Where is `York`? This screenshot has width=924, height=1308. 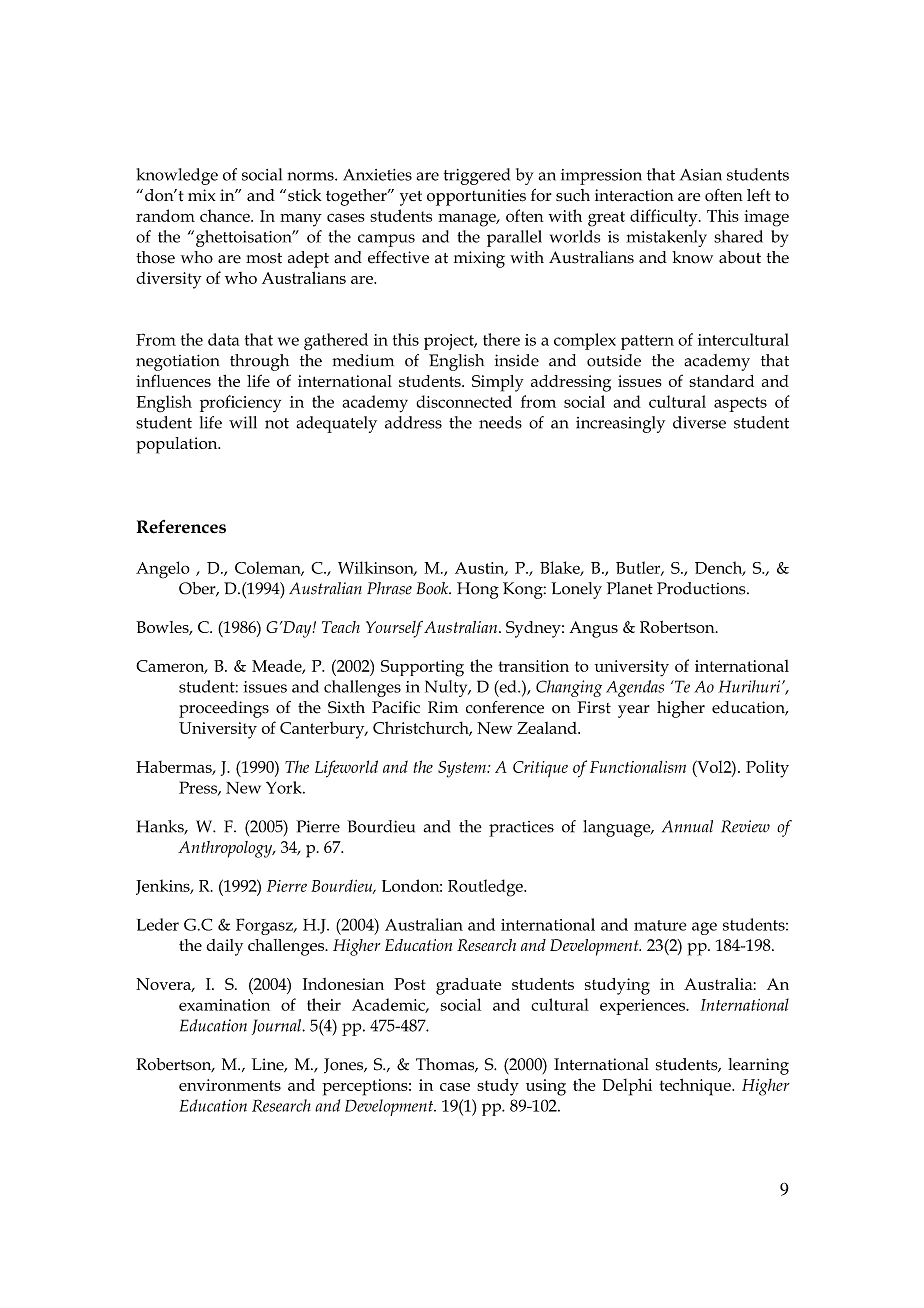 York is located at coordinates (285, 787).
